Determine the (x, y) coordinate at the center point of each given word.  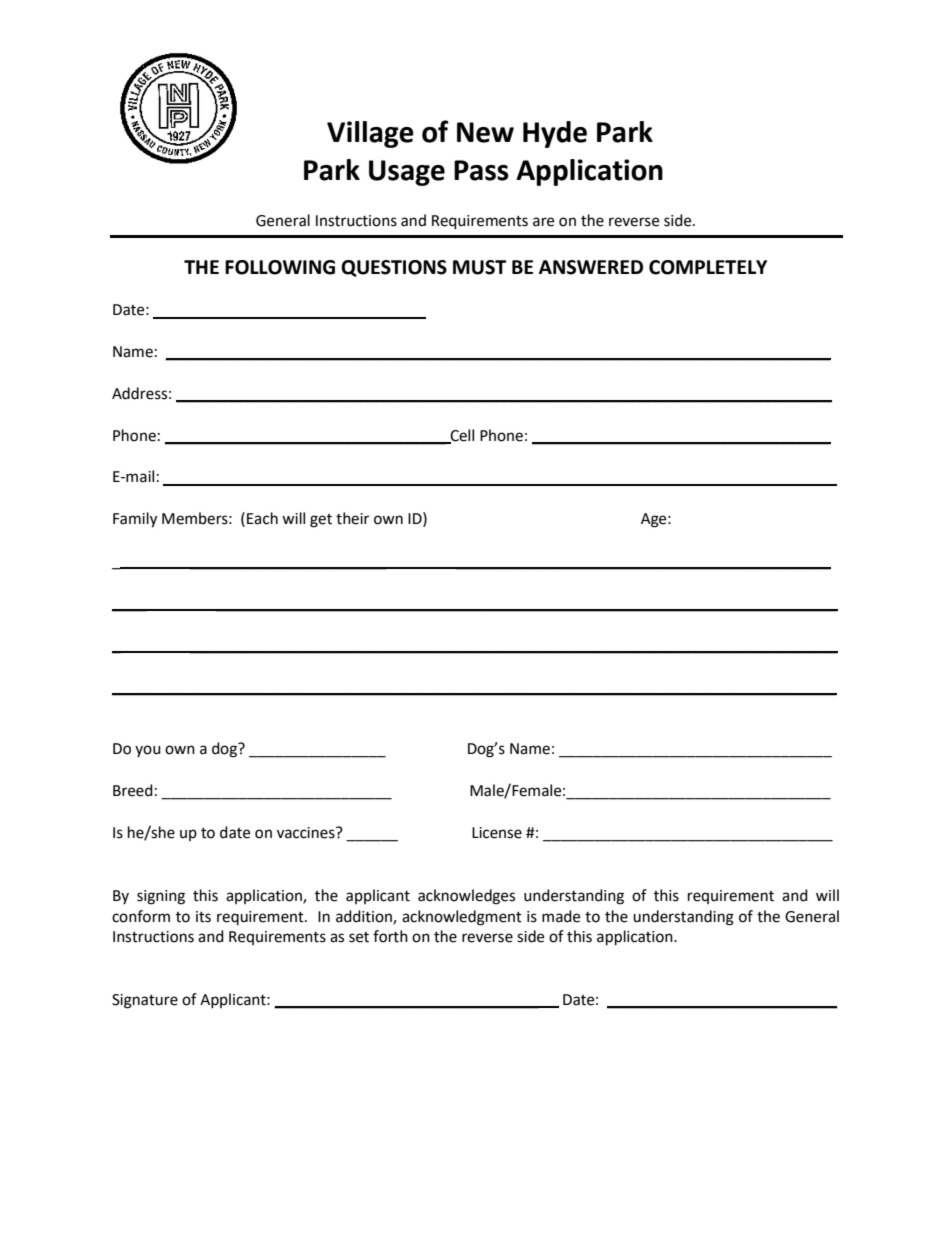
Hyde (555, 134)
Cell (461, 436)
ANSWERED (591, 267)
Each (262, 518)
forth (390, 936)
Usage (407, 173)
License (497, 833)
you (148, 751)
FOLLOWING (280, 267)
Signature (145, 1001)
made (561, 916)
